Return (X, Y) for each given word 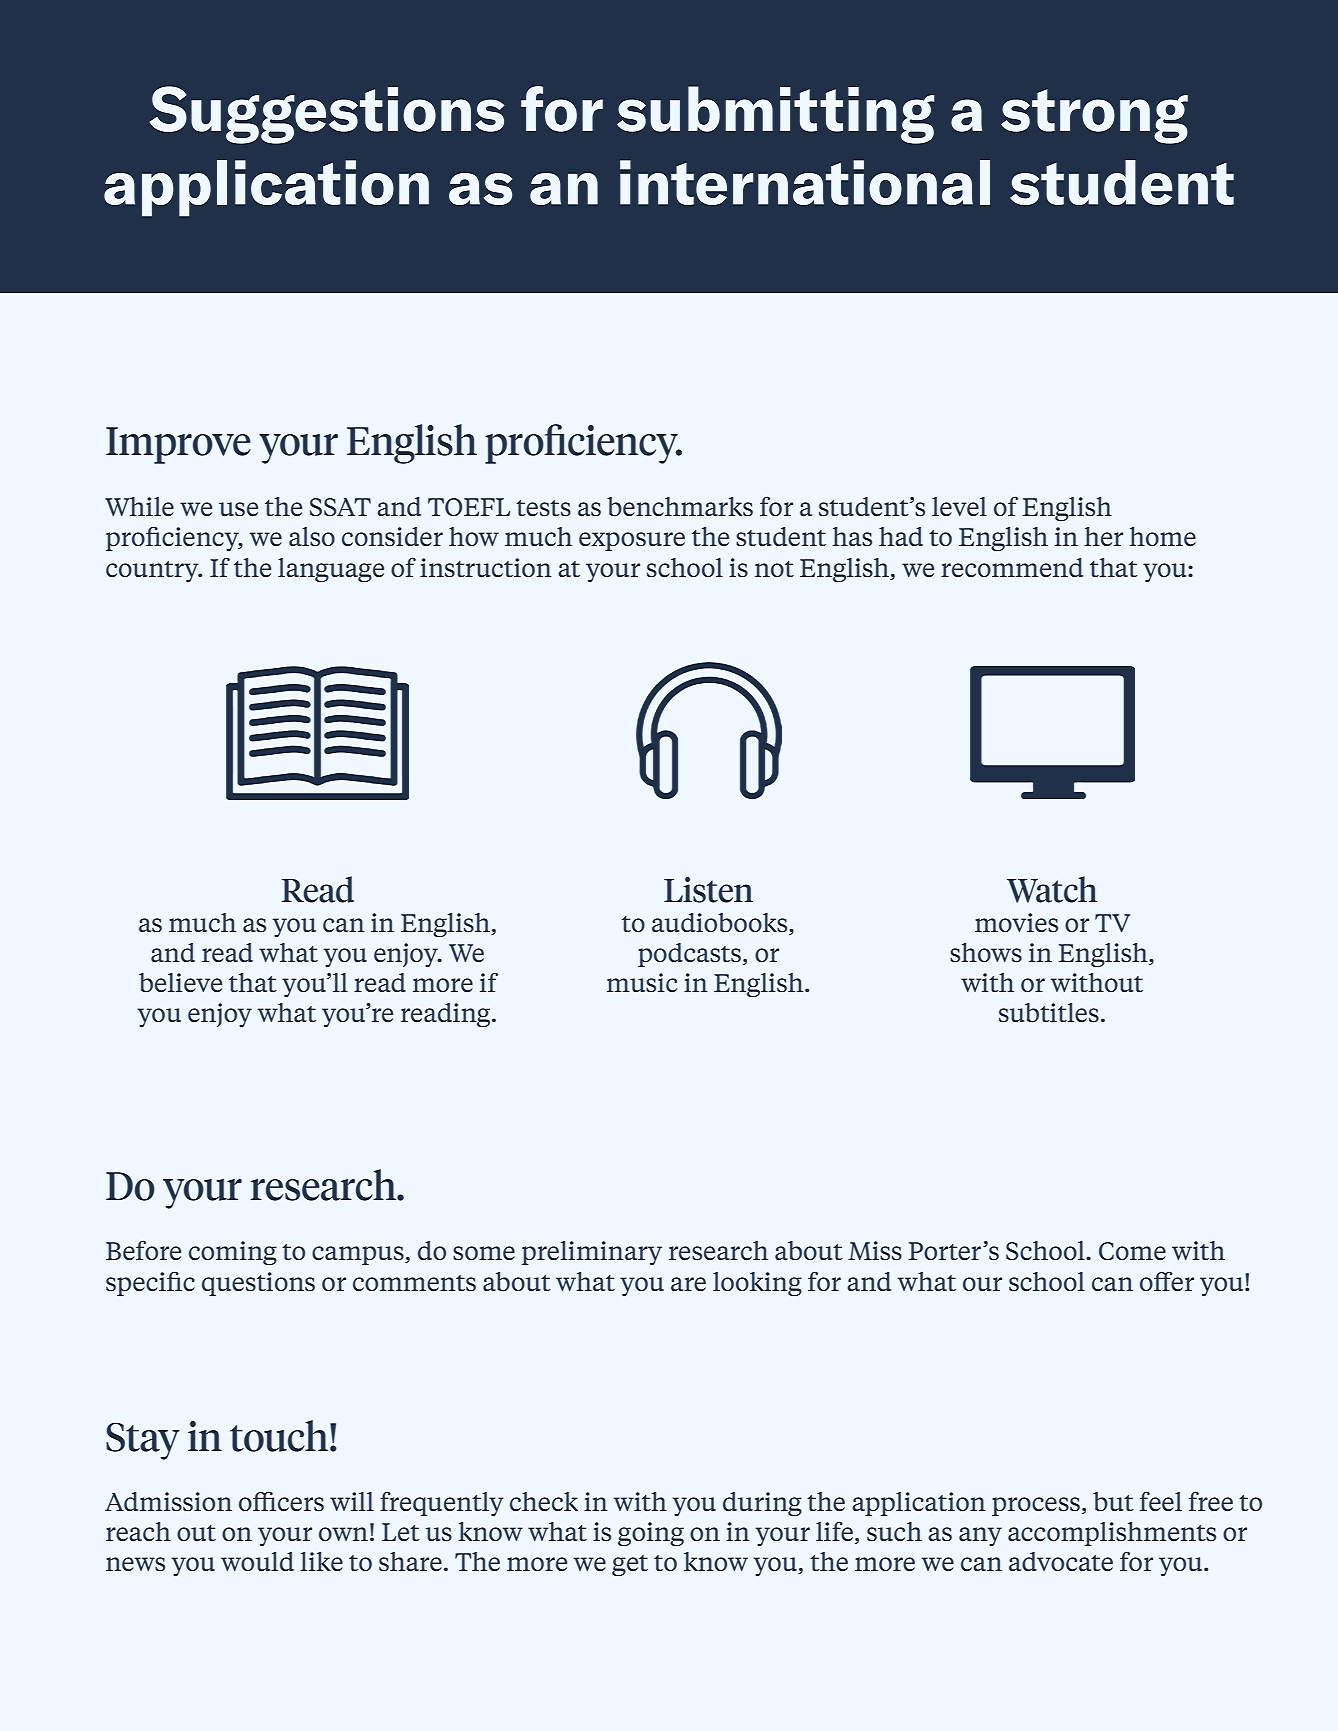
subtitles (1049, 1013)
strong (1094, 116)
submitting (775, 115)
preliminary (592, 1253)
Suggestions (327, 115)
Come (1132, 1251)
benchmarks (680, 507)
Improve (178, 445)
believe (180, 983)
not (774, 569)
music (642, 983)
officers (281, 1502)
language (331, 570)
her (1103, 536)
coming (233, 1253)
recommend (1012, 567)
